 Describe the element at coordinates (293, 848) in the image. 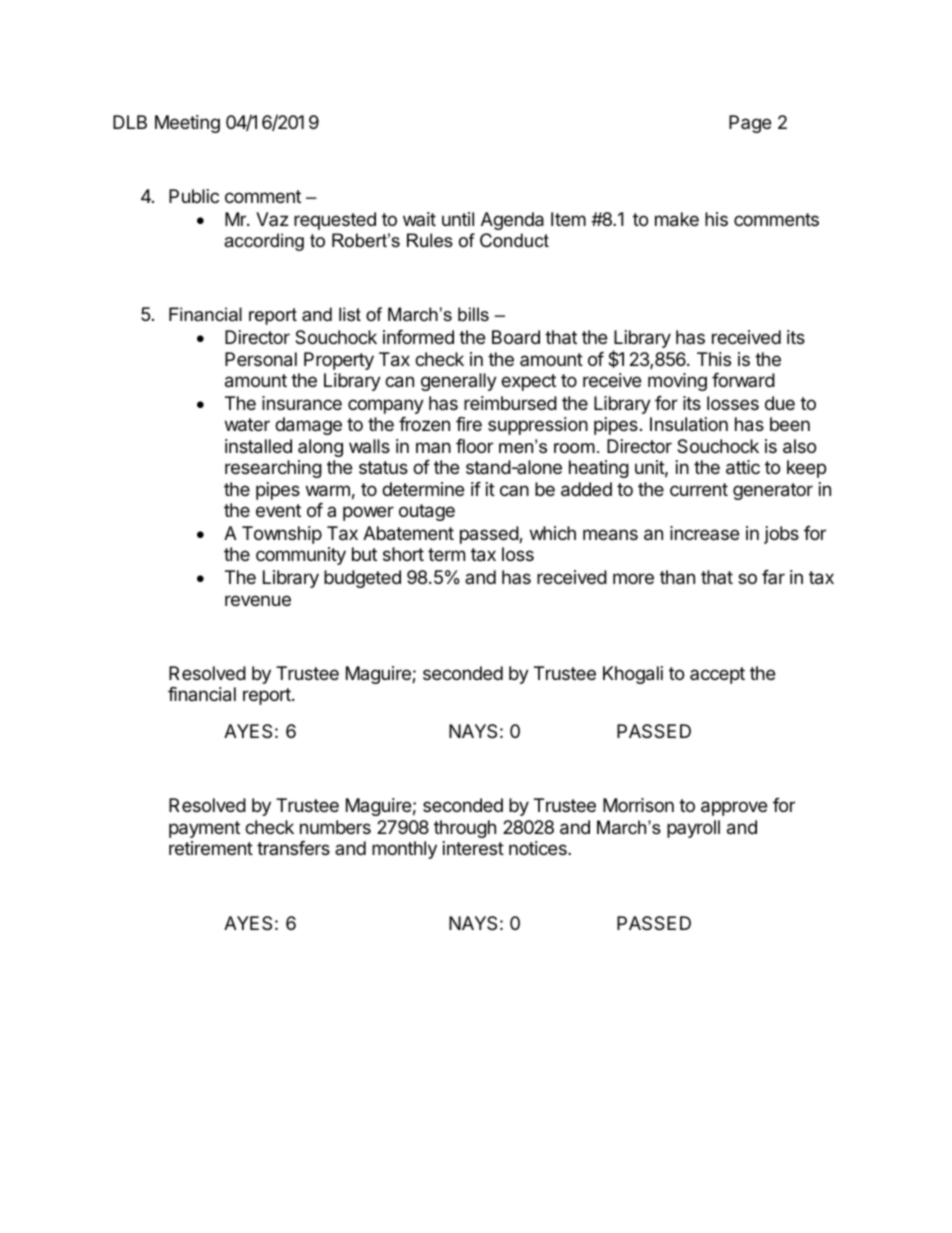

I see `transfers` at that location.
